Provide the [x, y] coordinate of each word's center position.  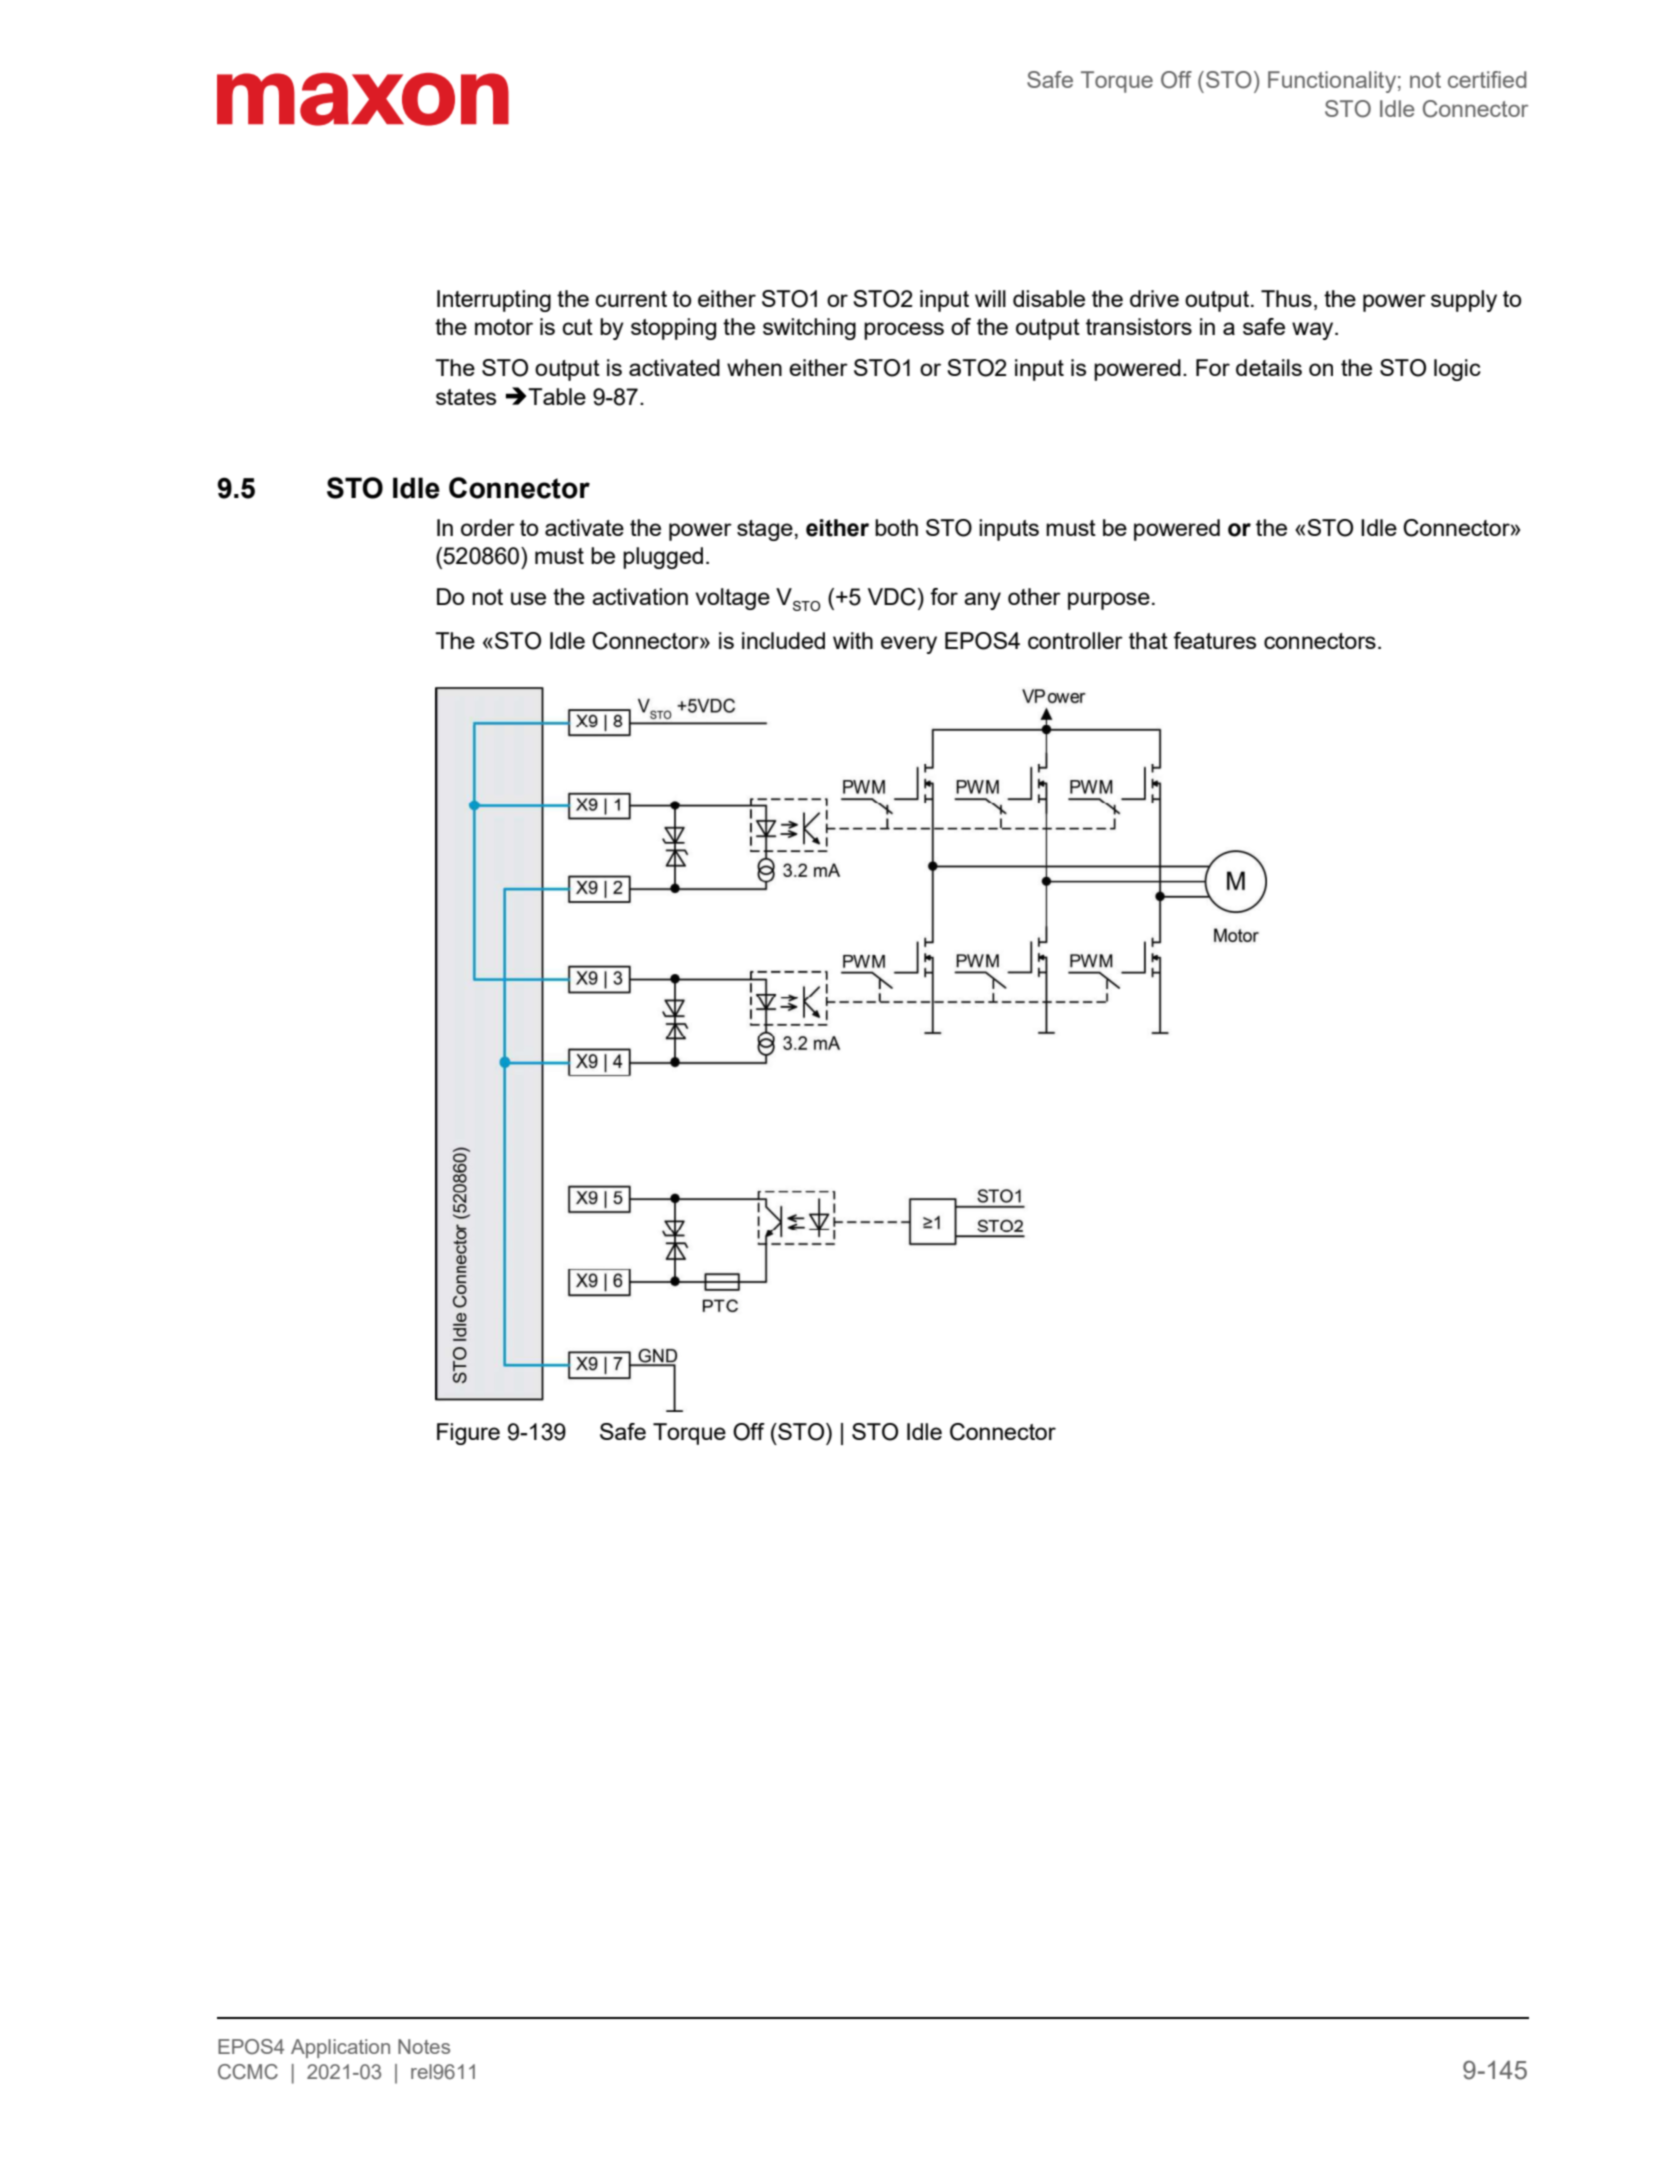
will [990, 298]
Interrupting [494, 301]
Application [340, 2048]
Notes [424, 2046]
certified [1487, 79]
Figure [468, 1434]
